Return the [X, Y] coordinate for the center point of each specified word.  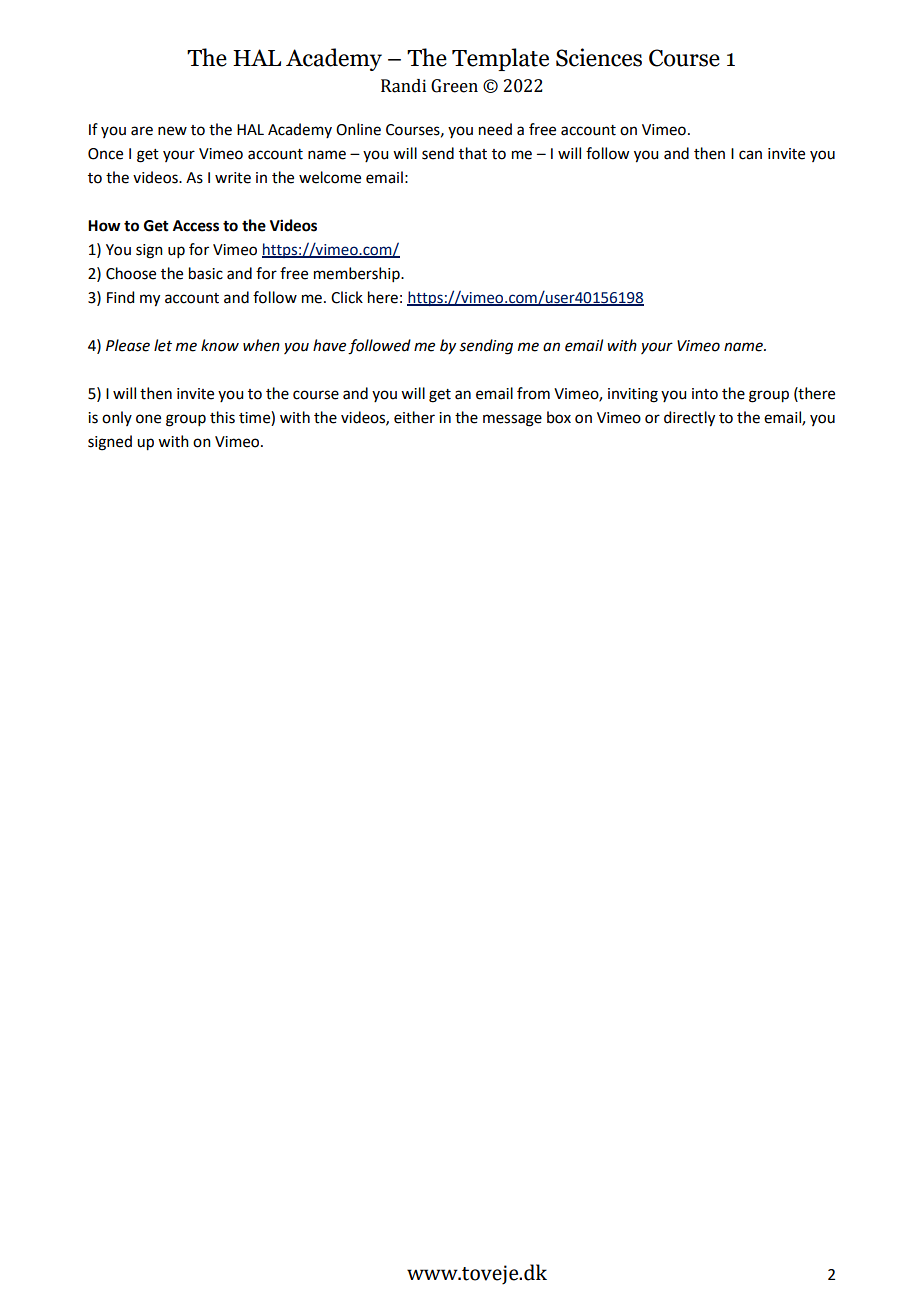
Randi [403, 86]
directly [689, 419]
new [172, 131]
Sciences [599, 57]
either [414, 417]
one [148, 419]
